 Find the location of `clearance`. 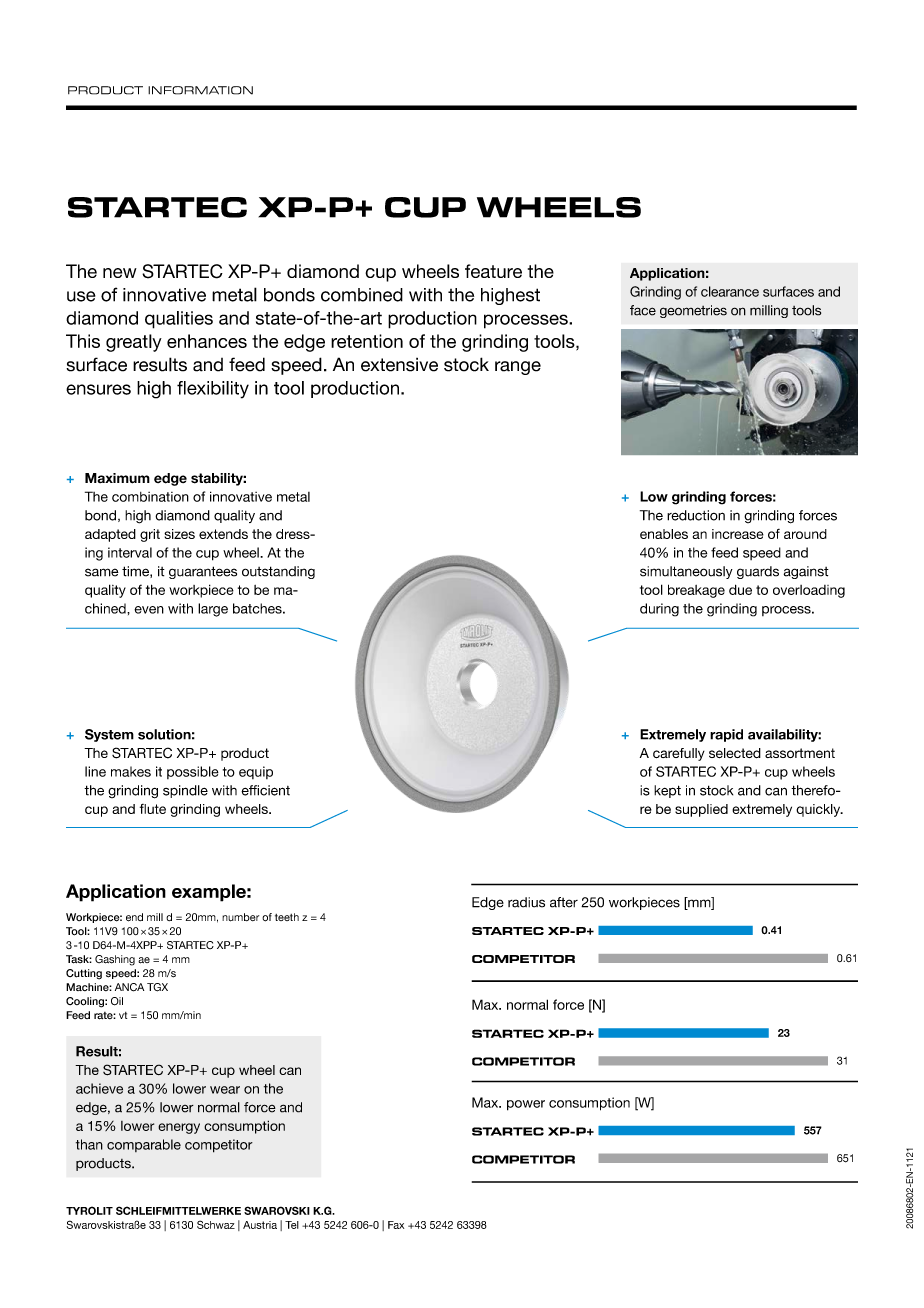

clearance is located at coordinates (730, 291).
